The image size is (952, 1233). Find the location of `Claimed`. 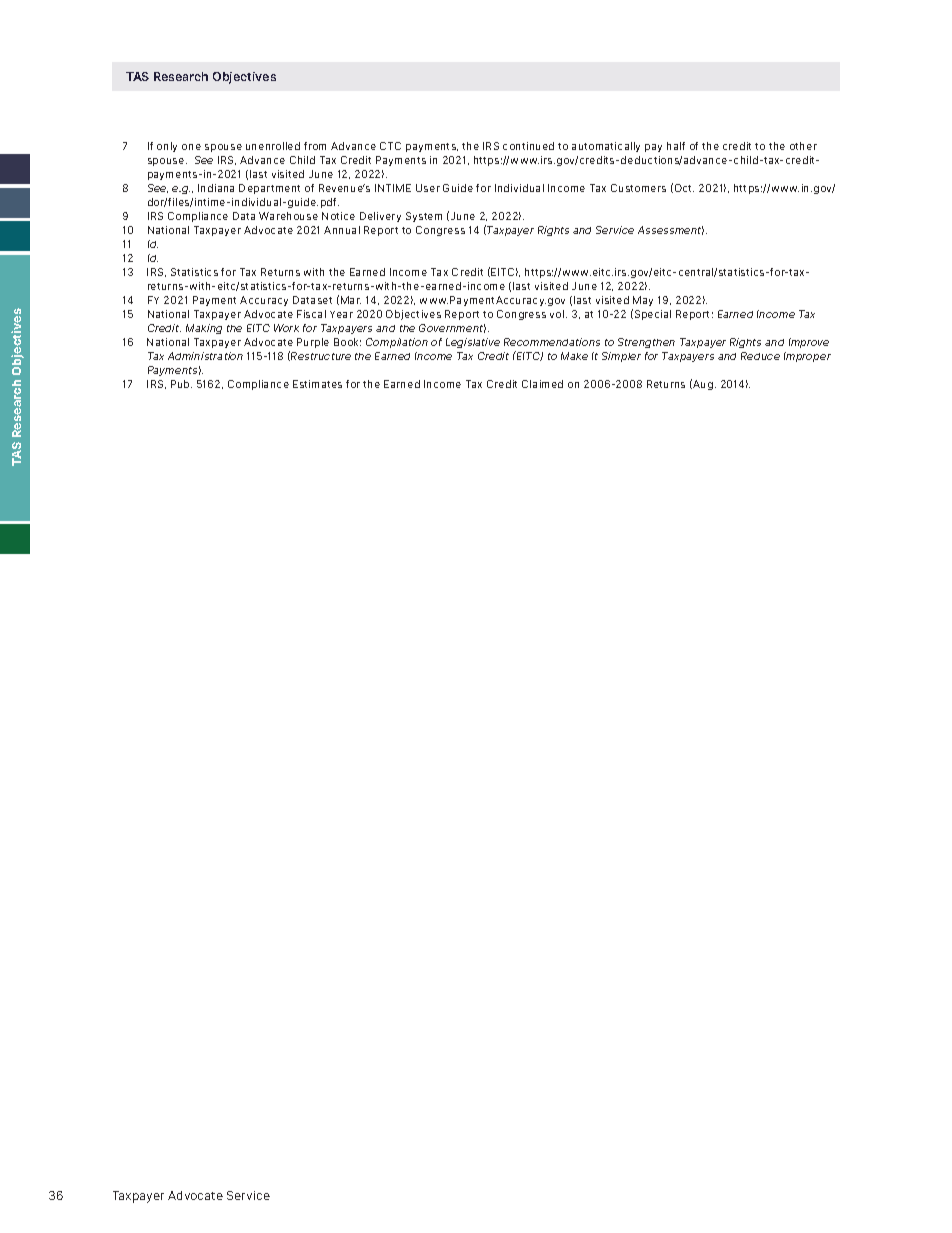

Claimed is located at coordinates (542, 384).
